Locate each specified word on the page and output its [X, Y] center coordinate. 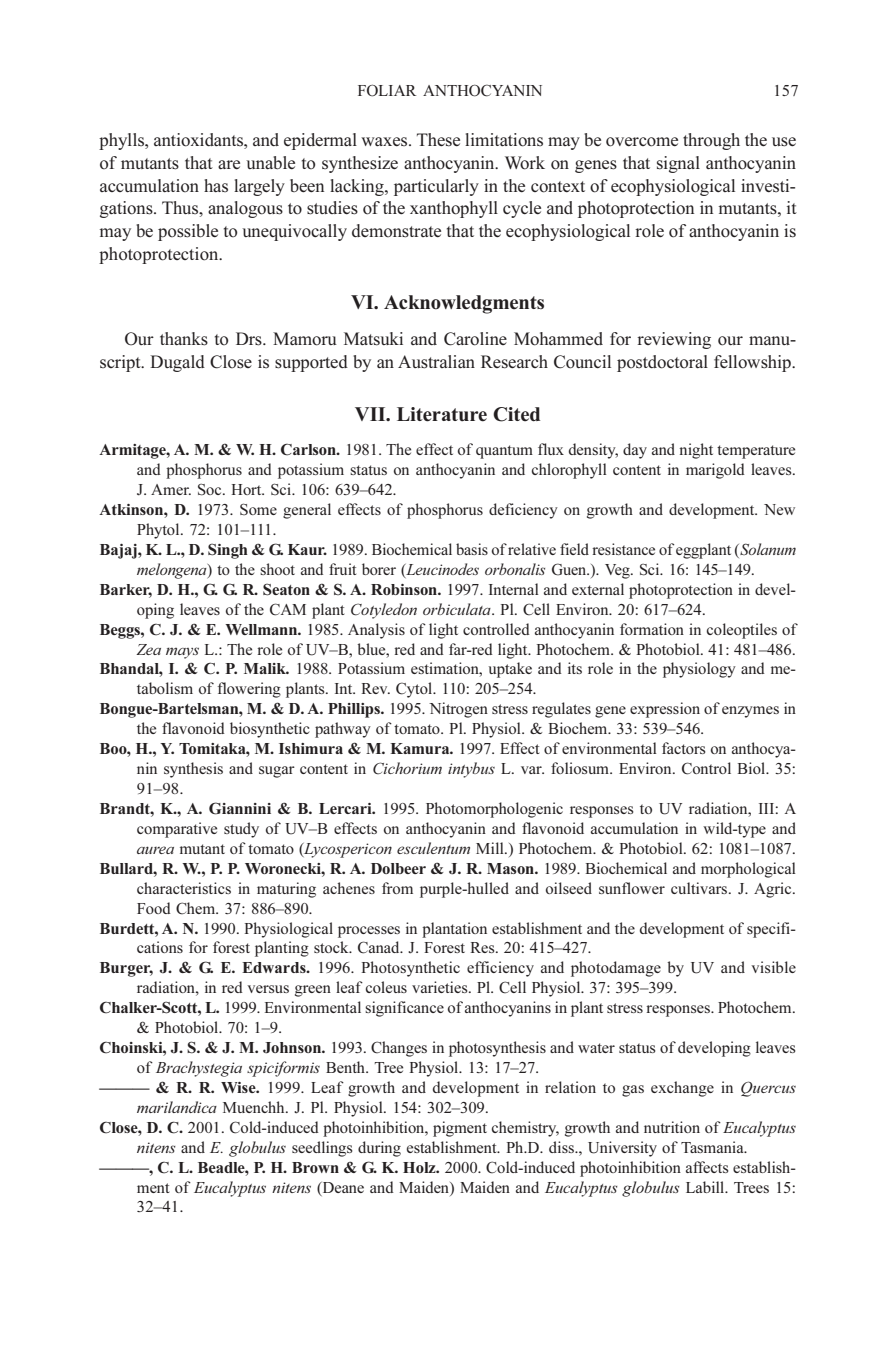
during [379, 1149]
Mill [491, 848]
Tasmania [713, 1147]
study [241, 830]
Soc [211, 490]
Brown [315, 1167]
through [711, 141]
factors [683, 748]
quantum [504, 452]
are [229, 164]
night [696, 451]
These [438, 140]
